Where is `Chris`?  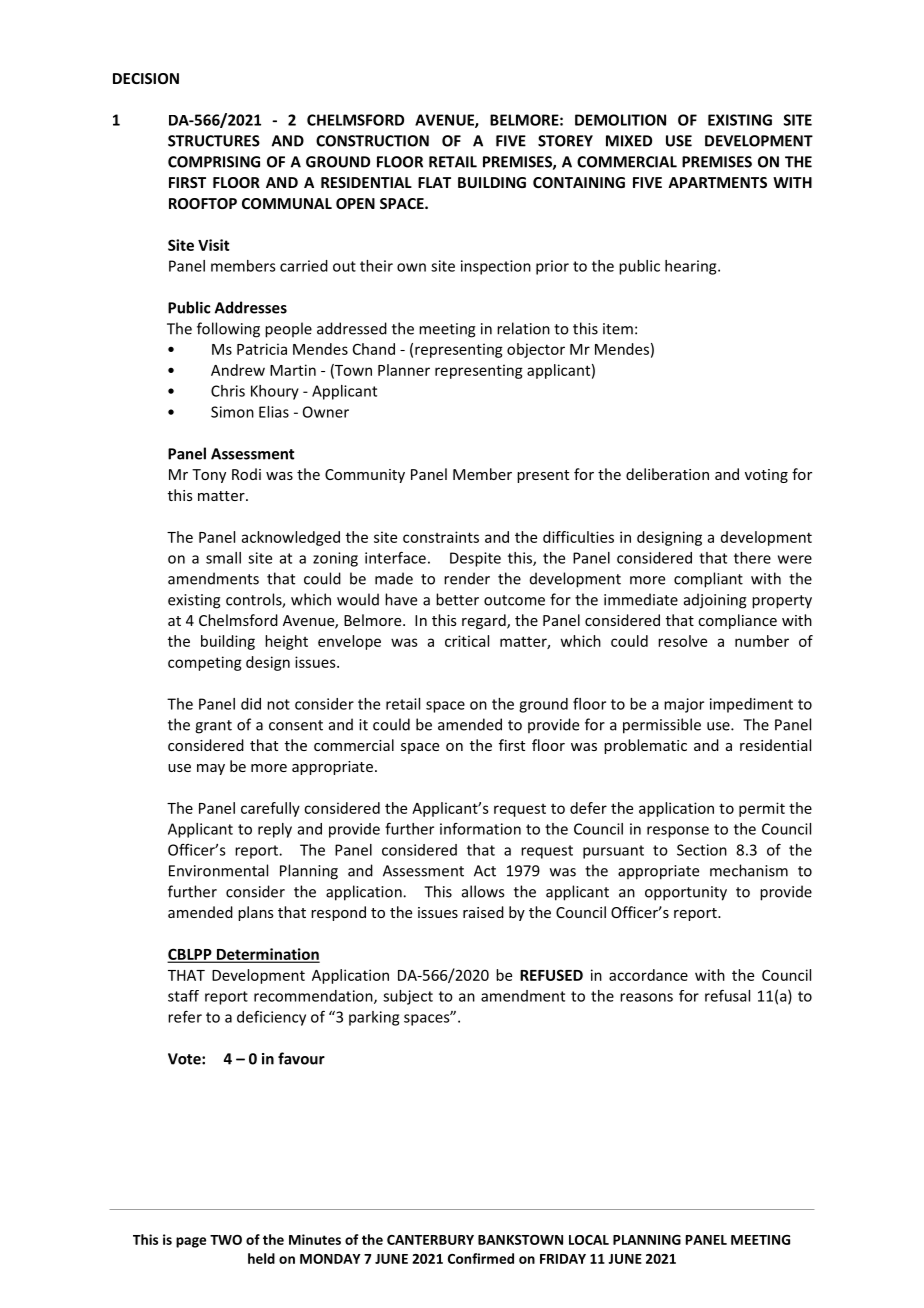 Chris is located at coordinates (228, 391).
